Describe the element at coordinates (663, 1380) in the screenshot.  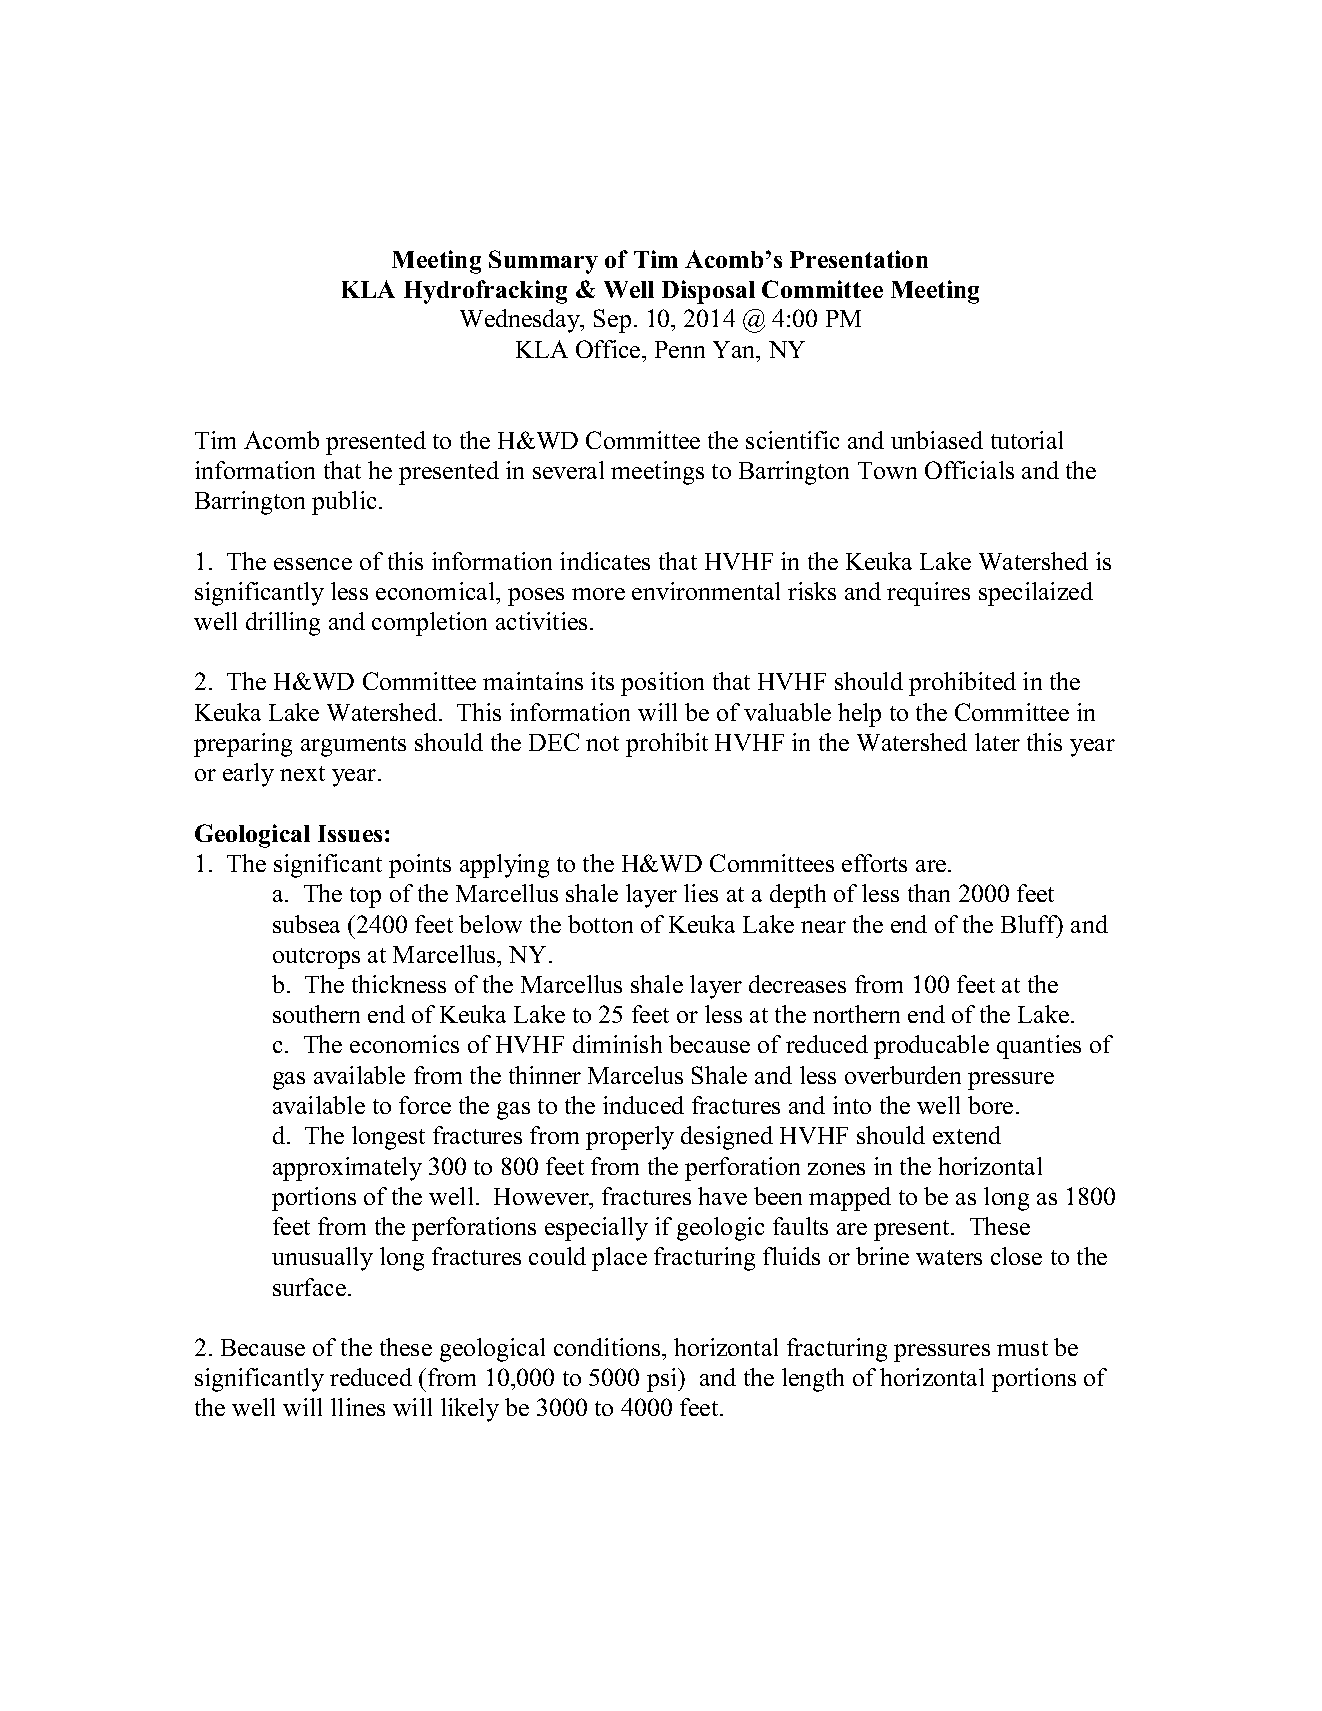
I see `psi` at that location.
